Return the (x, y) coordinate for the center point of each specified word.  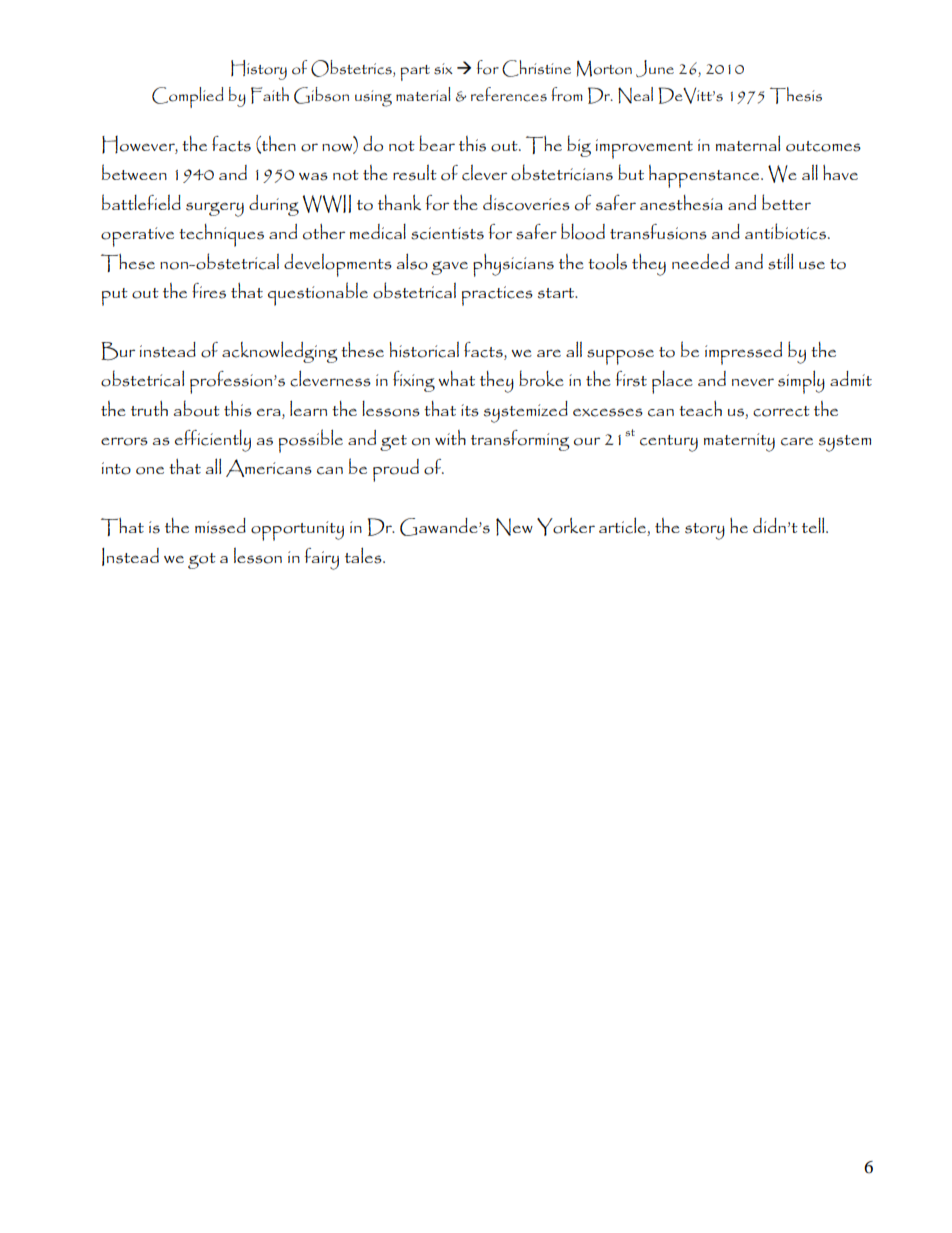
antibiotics (785, 231)
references (509, 94)
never (753, 382)
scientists (447, 233)
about (196, 408)
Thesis (796, 95)
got (202, 561)
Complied (188, 97)
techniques (221, 235)
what (456, 378)
